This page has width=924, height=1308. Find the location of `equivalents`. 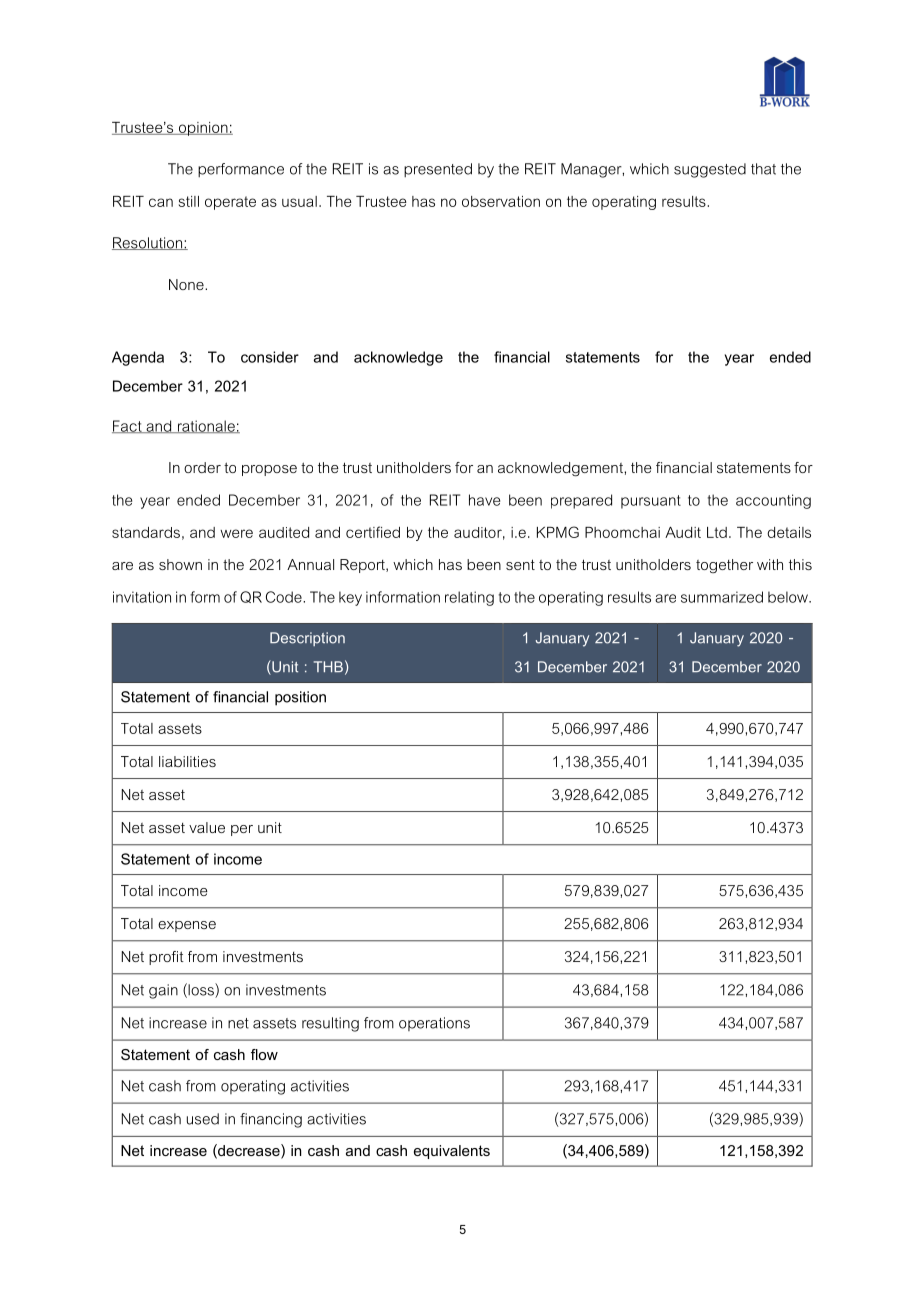

equivalents is located at coordinates (452, 1152).
